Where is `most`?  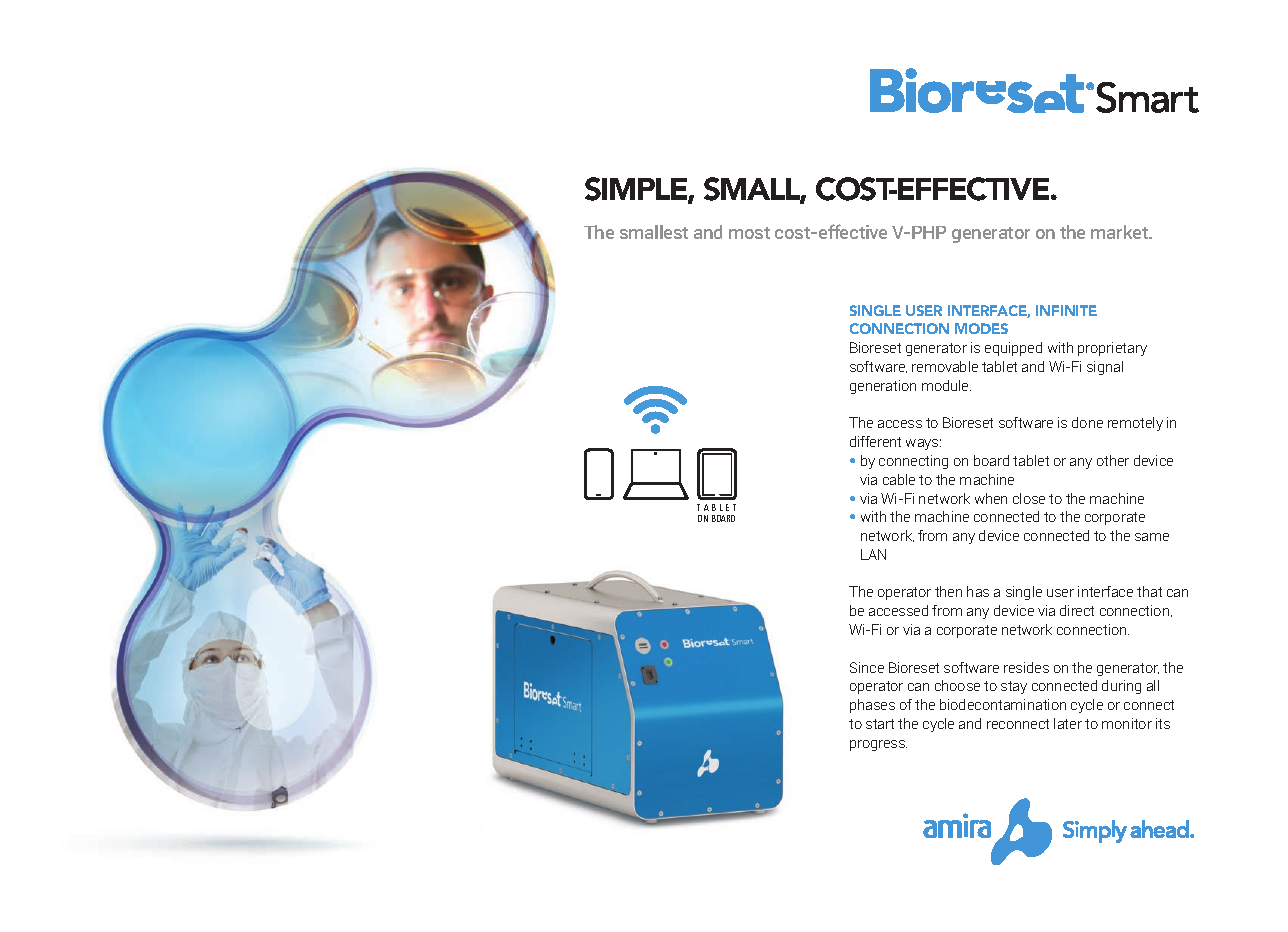 most is located at coordinates (749, 233).
